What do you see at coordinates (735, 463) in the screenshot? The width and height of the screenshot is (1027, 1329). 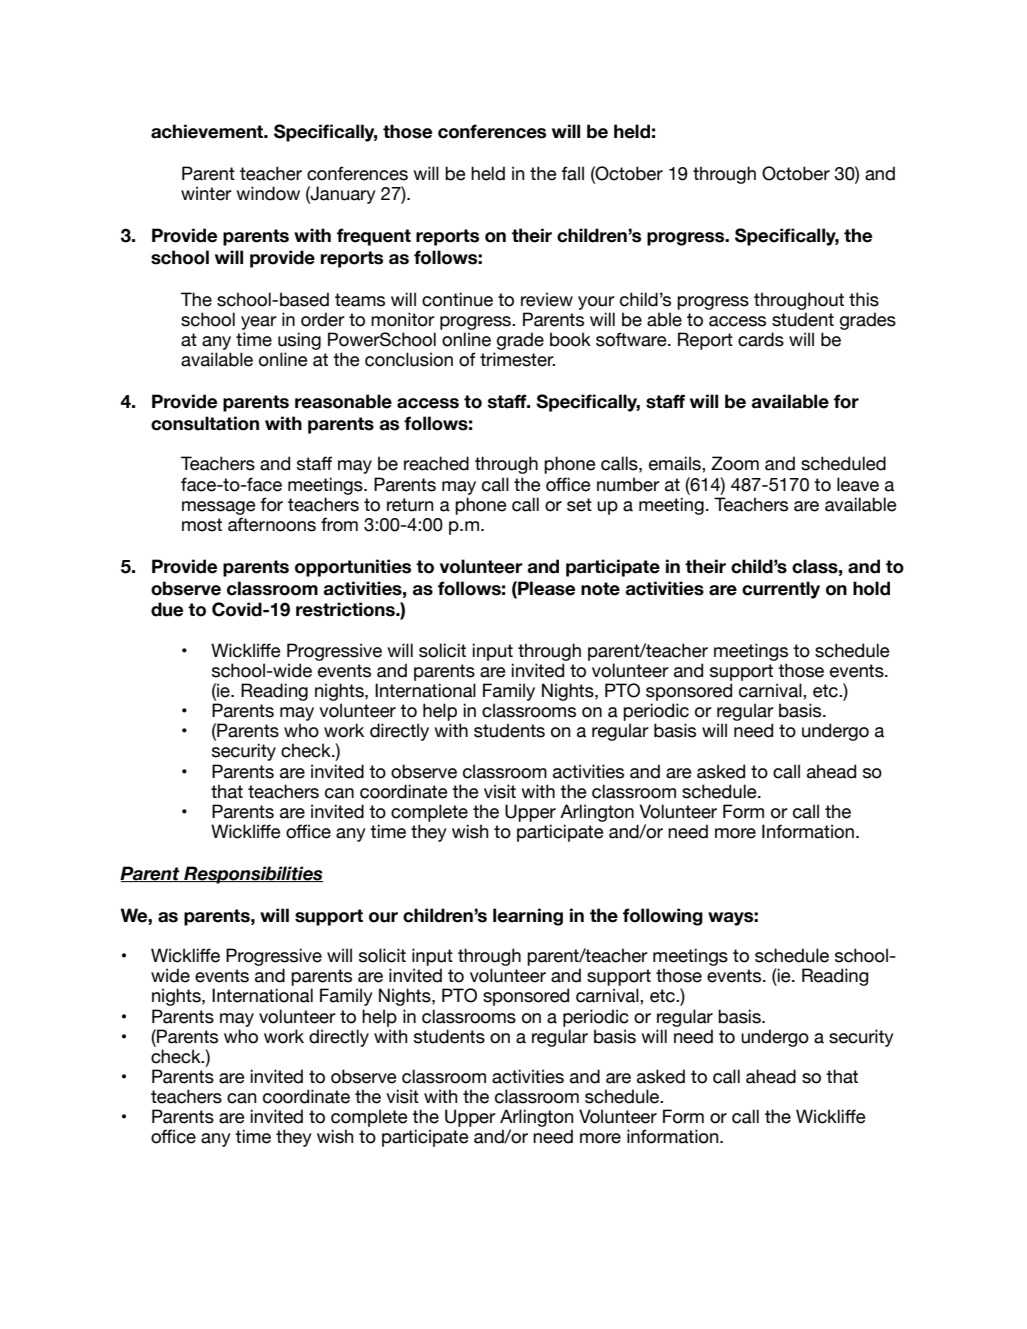 I see `Zoom` at bounding box center [735, 463].
